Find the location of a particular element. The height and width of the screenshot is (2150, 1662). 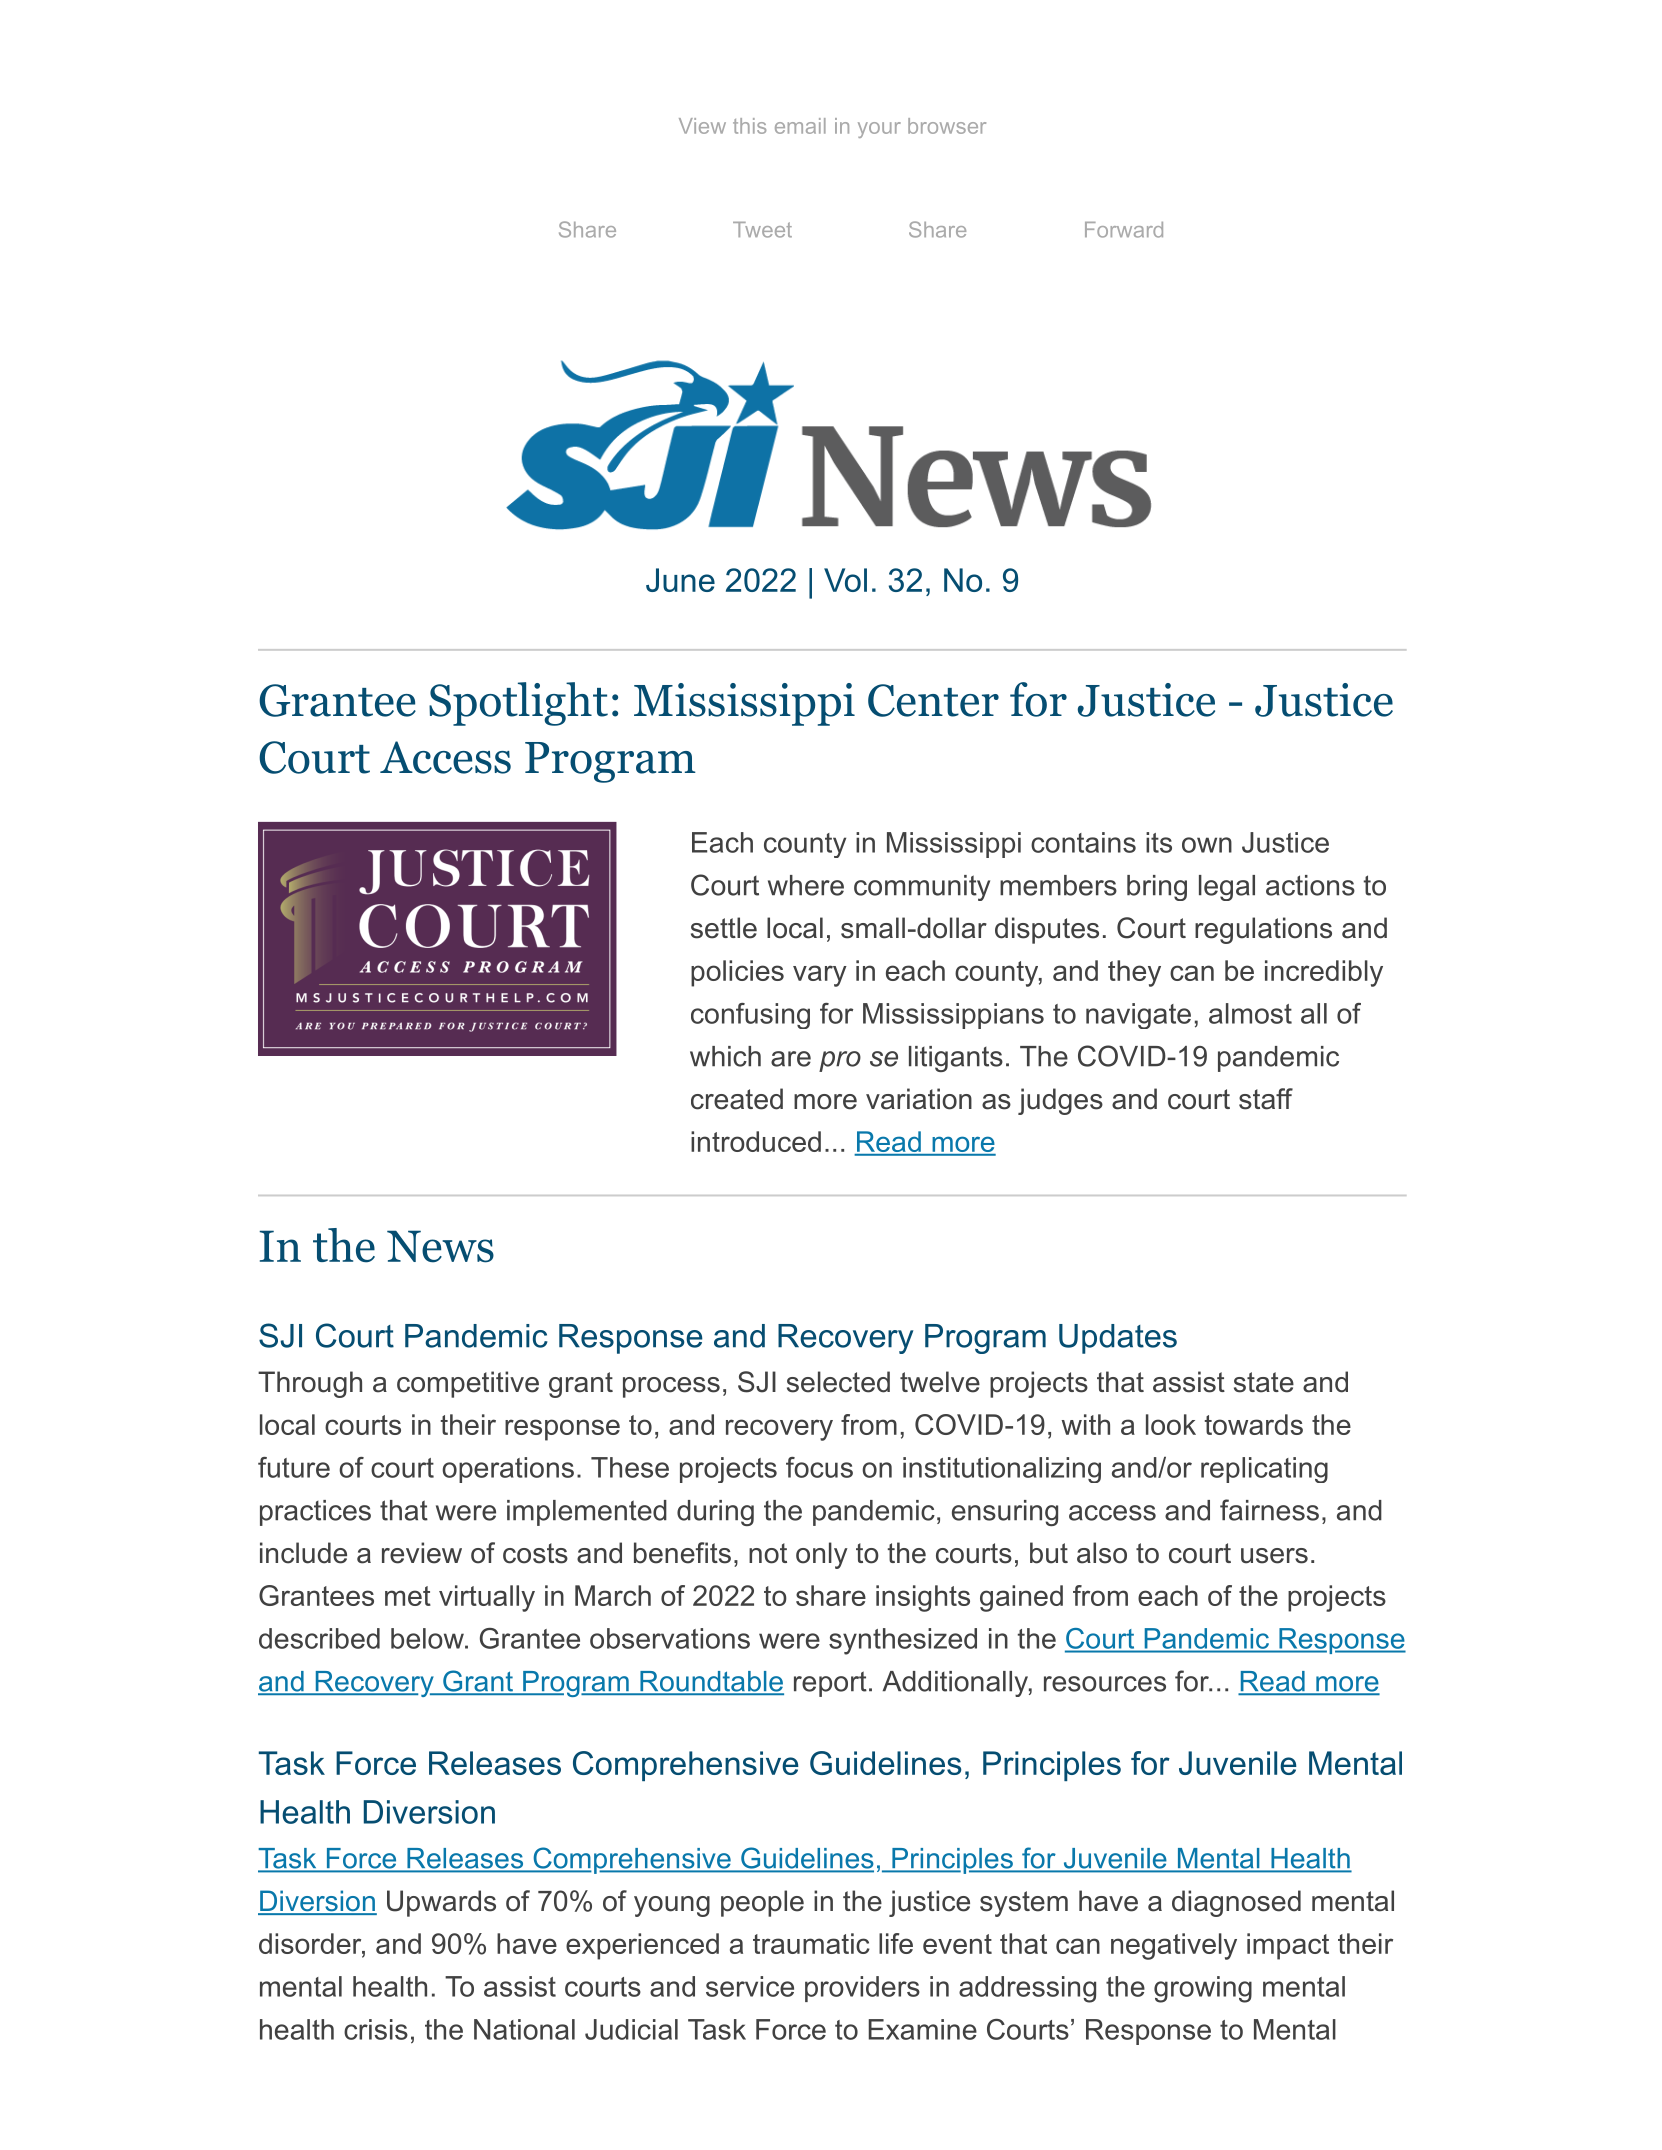

staff is located at coordinates (1266, 1099).
